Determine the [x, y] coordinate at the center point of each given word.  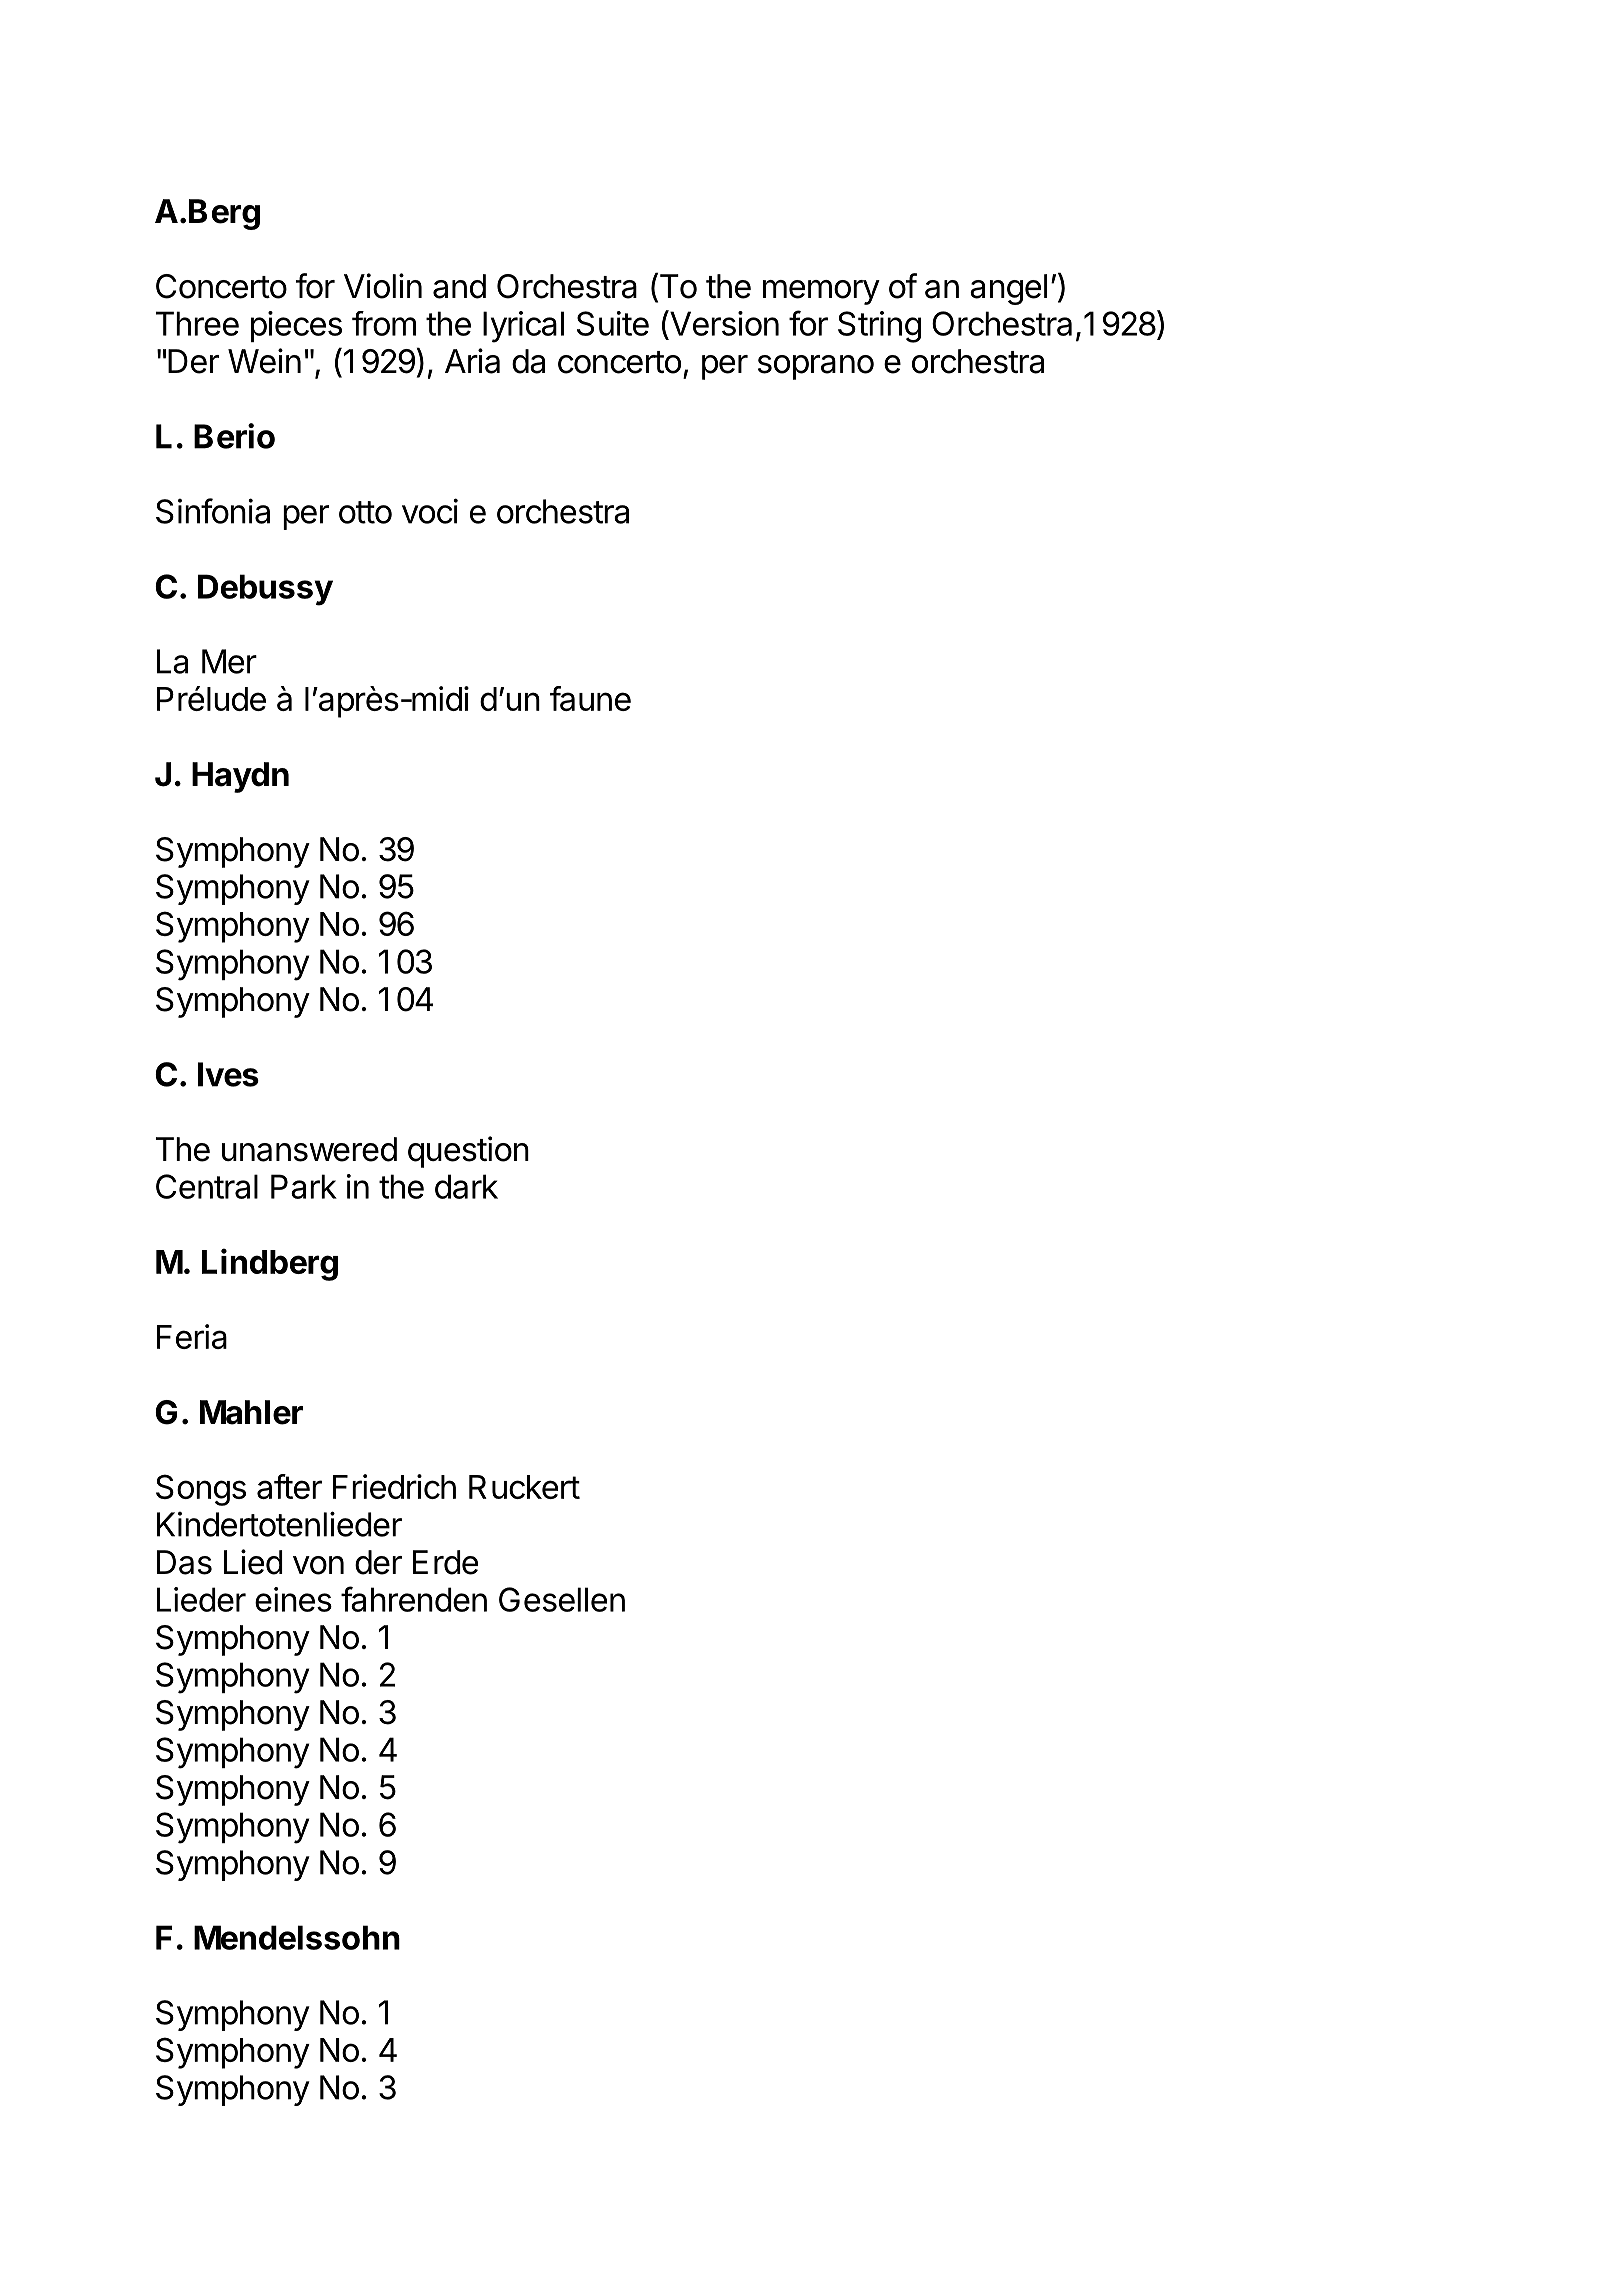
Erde [445, 1562]
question [468, 1152]
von [318, 1565]
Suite [613, 323]
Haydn [240, 777]
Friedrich [394, 1486]
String [879, 327]
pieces [296, 326]
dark [466, 1186]
